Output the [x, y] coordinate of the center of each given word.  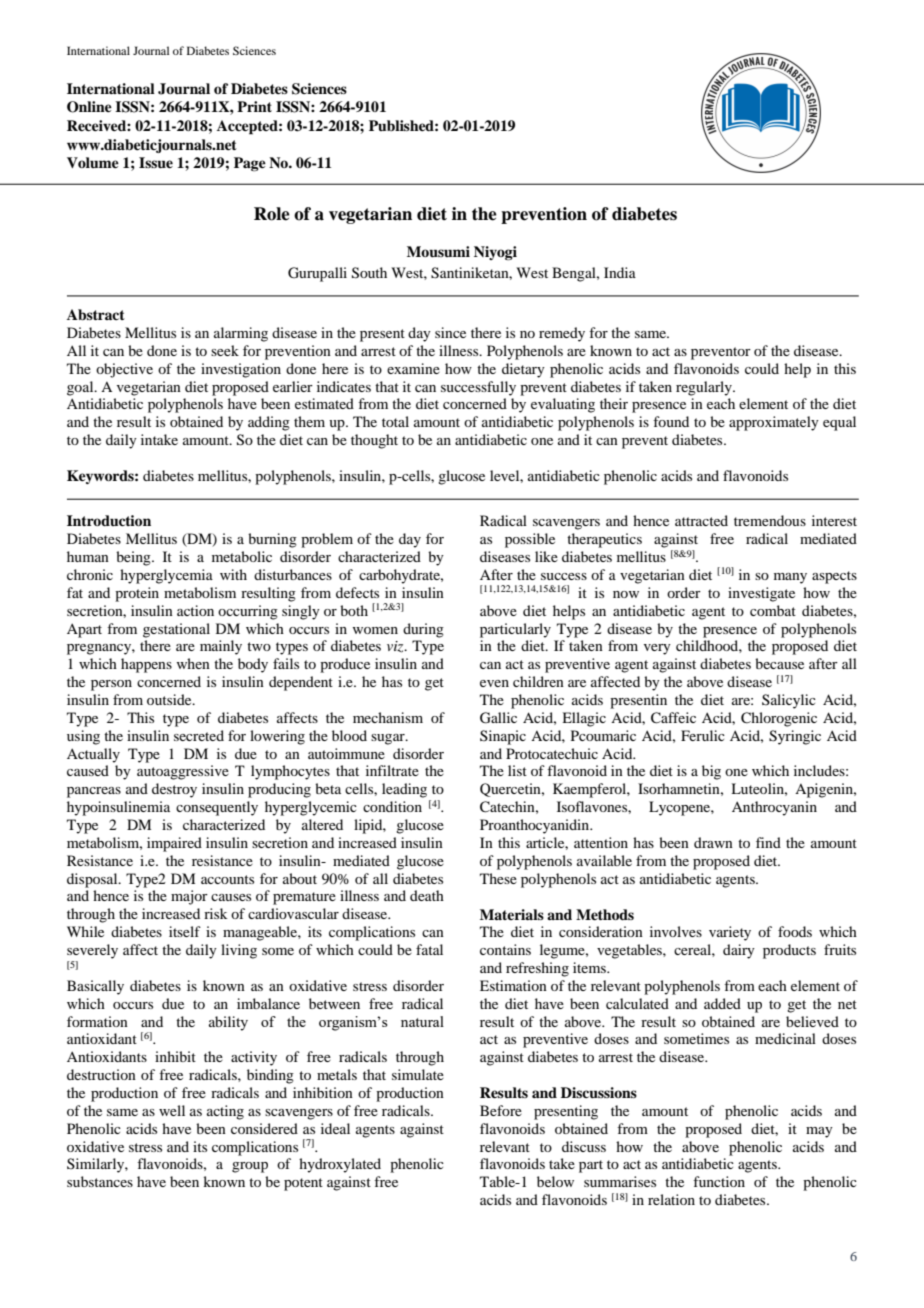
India [620, 272]
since [450, 332]
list [517, 770]
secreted [199, 735]
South [369, 273]
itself [185, 931]
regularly [705, 388]
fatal [429, 949]
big [711, 772]
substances [100, 1181]
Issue [156, 163]
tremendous [770, 520]
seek [225, 350]
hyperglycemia [166, 576]
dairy [739, 951]
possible [530, 540]
